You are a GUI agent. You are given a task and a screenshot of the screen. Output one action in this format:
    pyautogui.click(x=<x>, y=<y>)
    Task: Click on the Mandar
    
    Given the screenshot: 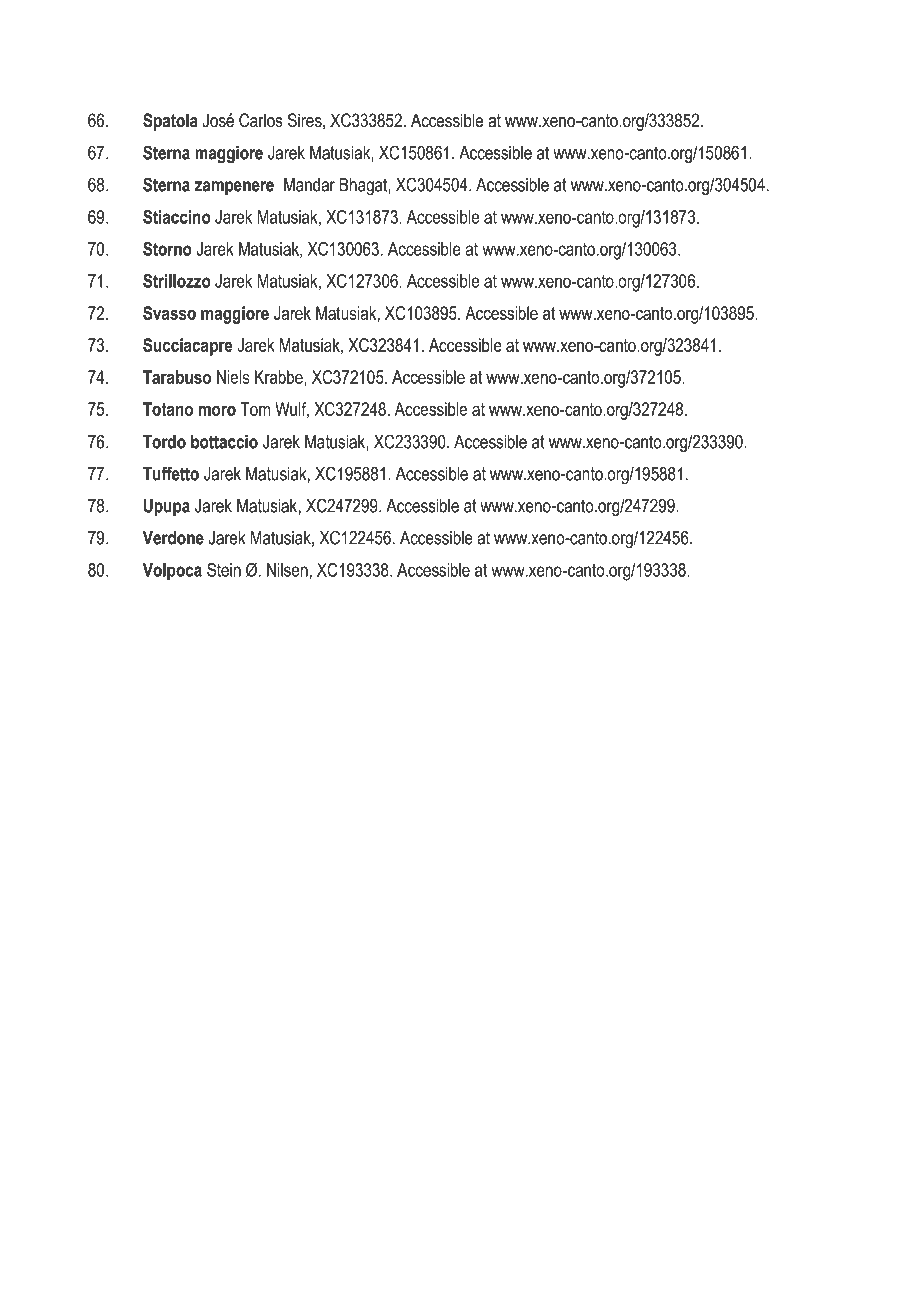 What is the action you would take?
    pyautogui.click(x=309, y=185)
